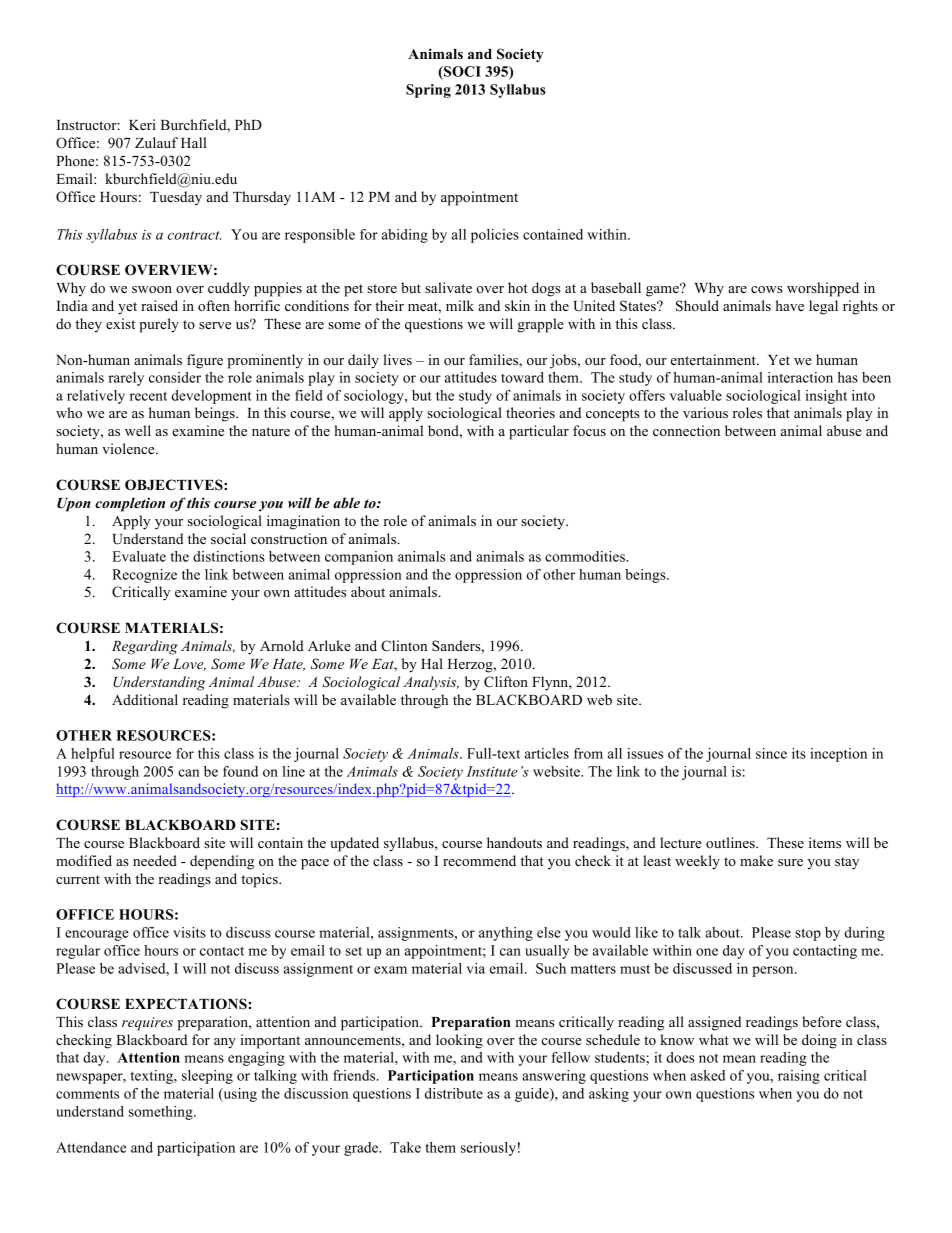 The height and width of the page is (1233, 952). Describe the element at coordinates (767, 289) in the page. I see `cows` at that location.
